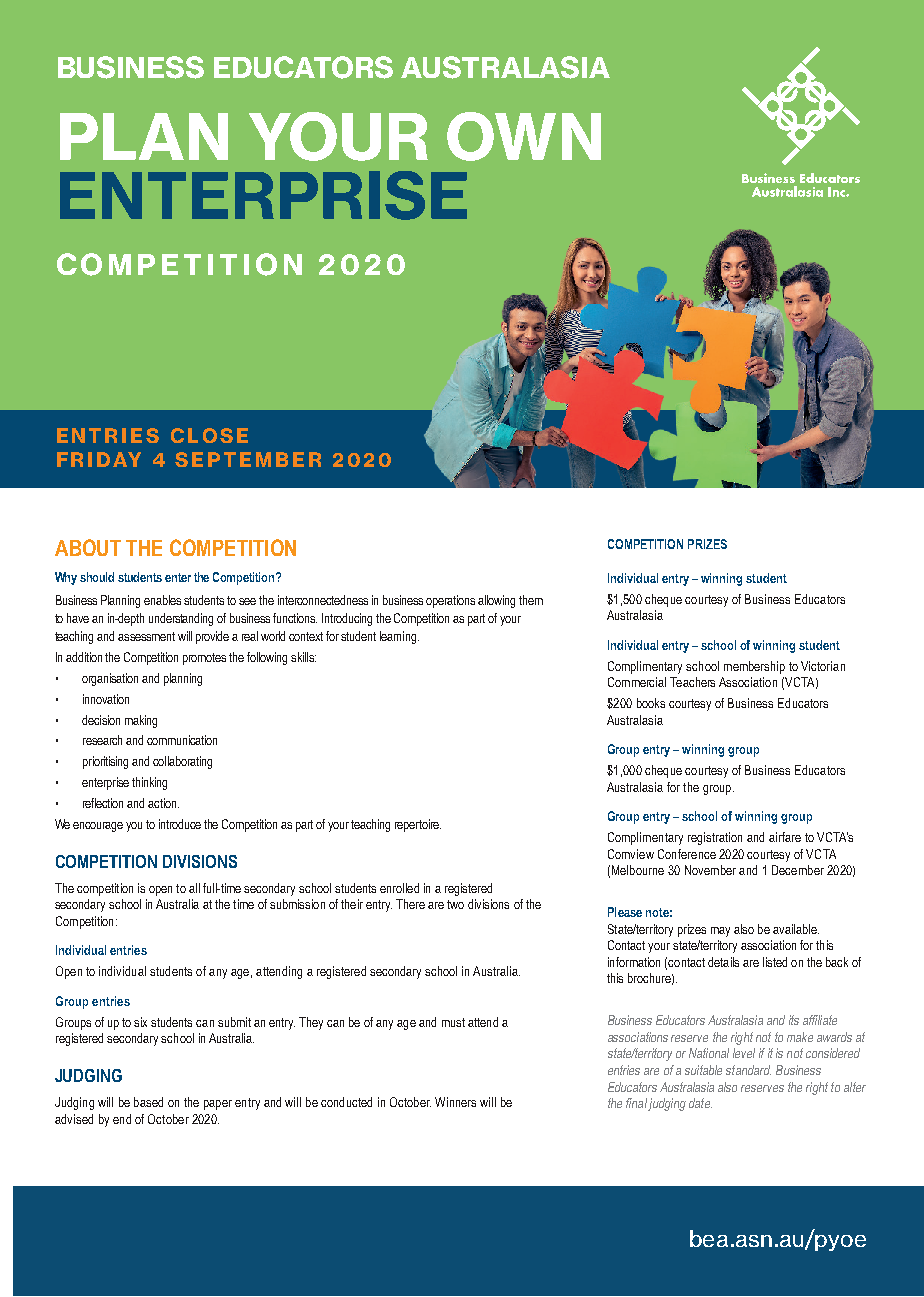 This page has width=924, height=1297. Describe the element at coordinates (209, 435) in the page. I see `CLOSE` at that location.
